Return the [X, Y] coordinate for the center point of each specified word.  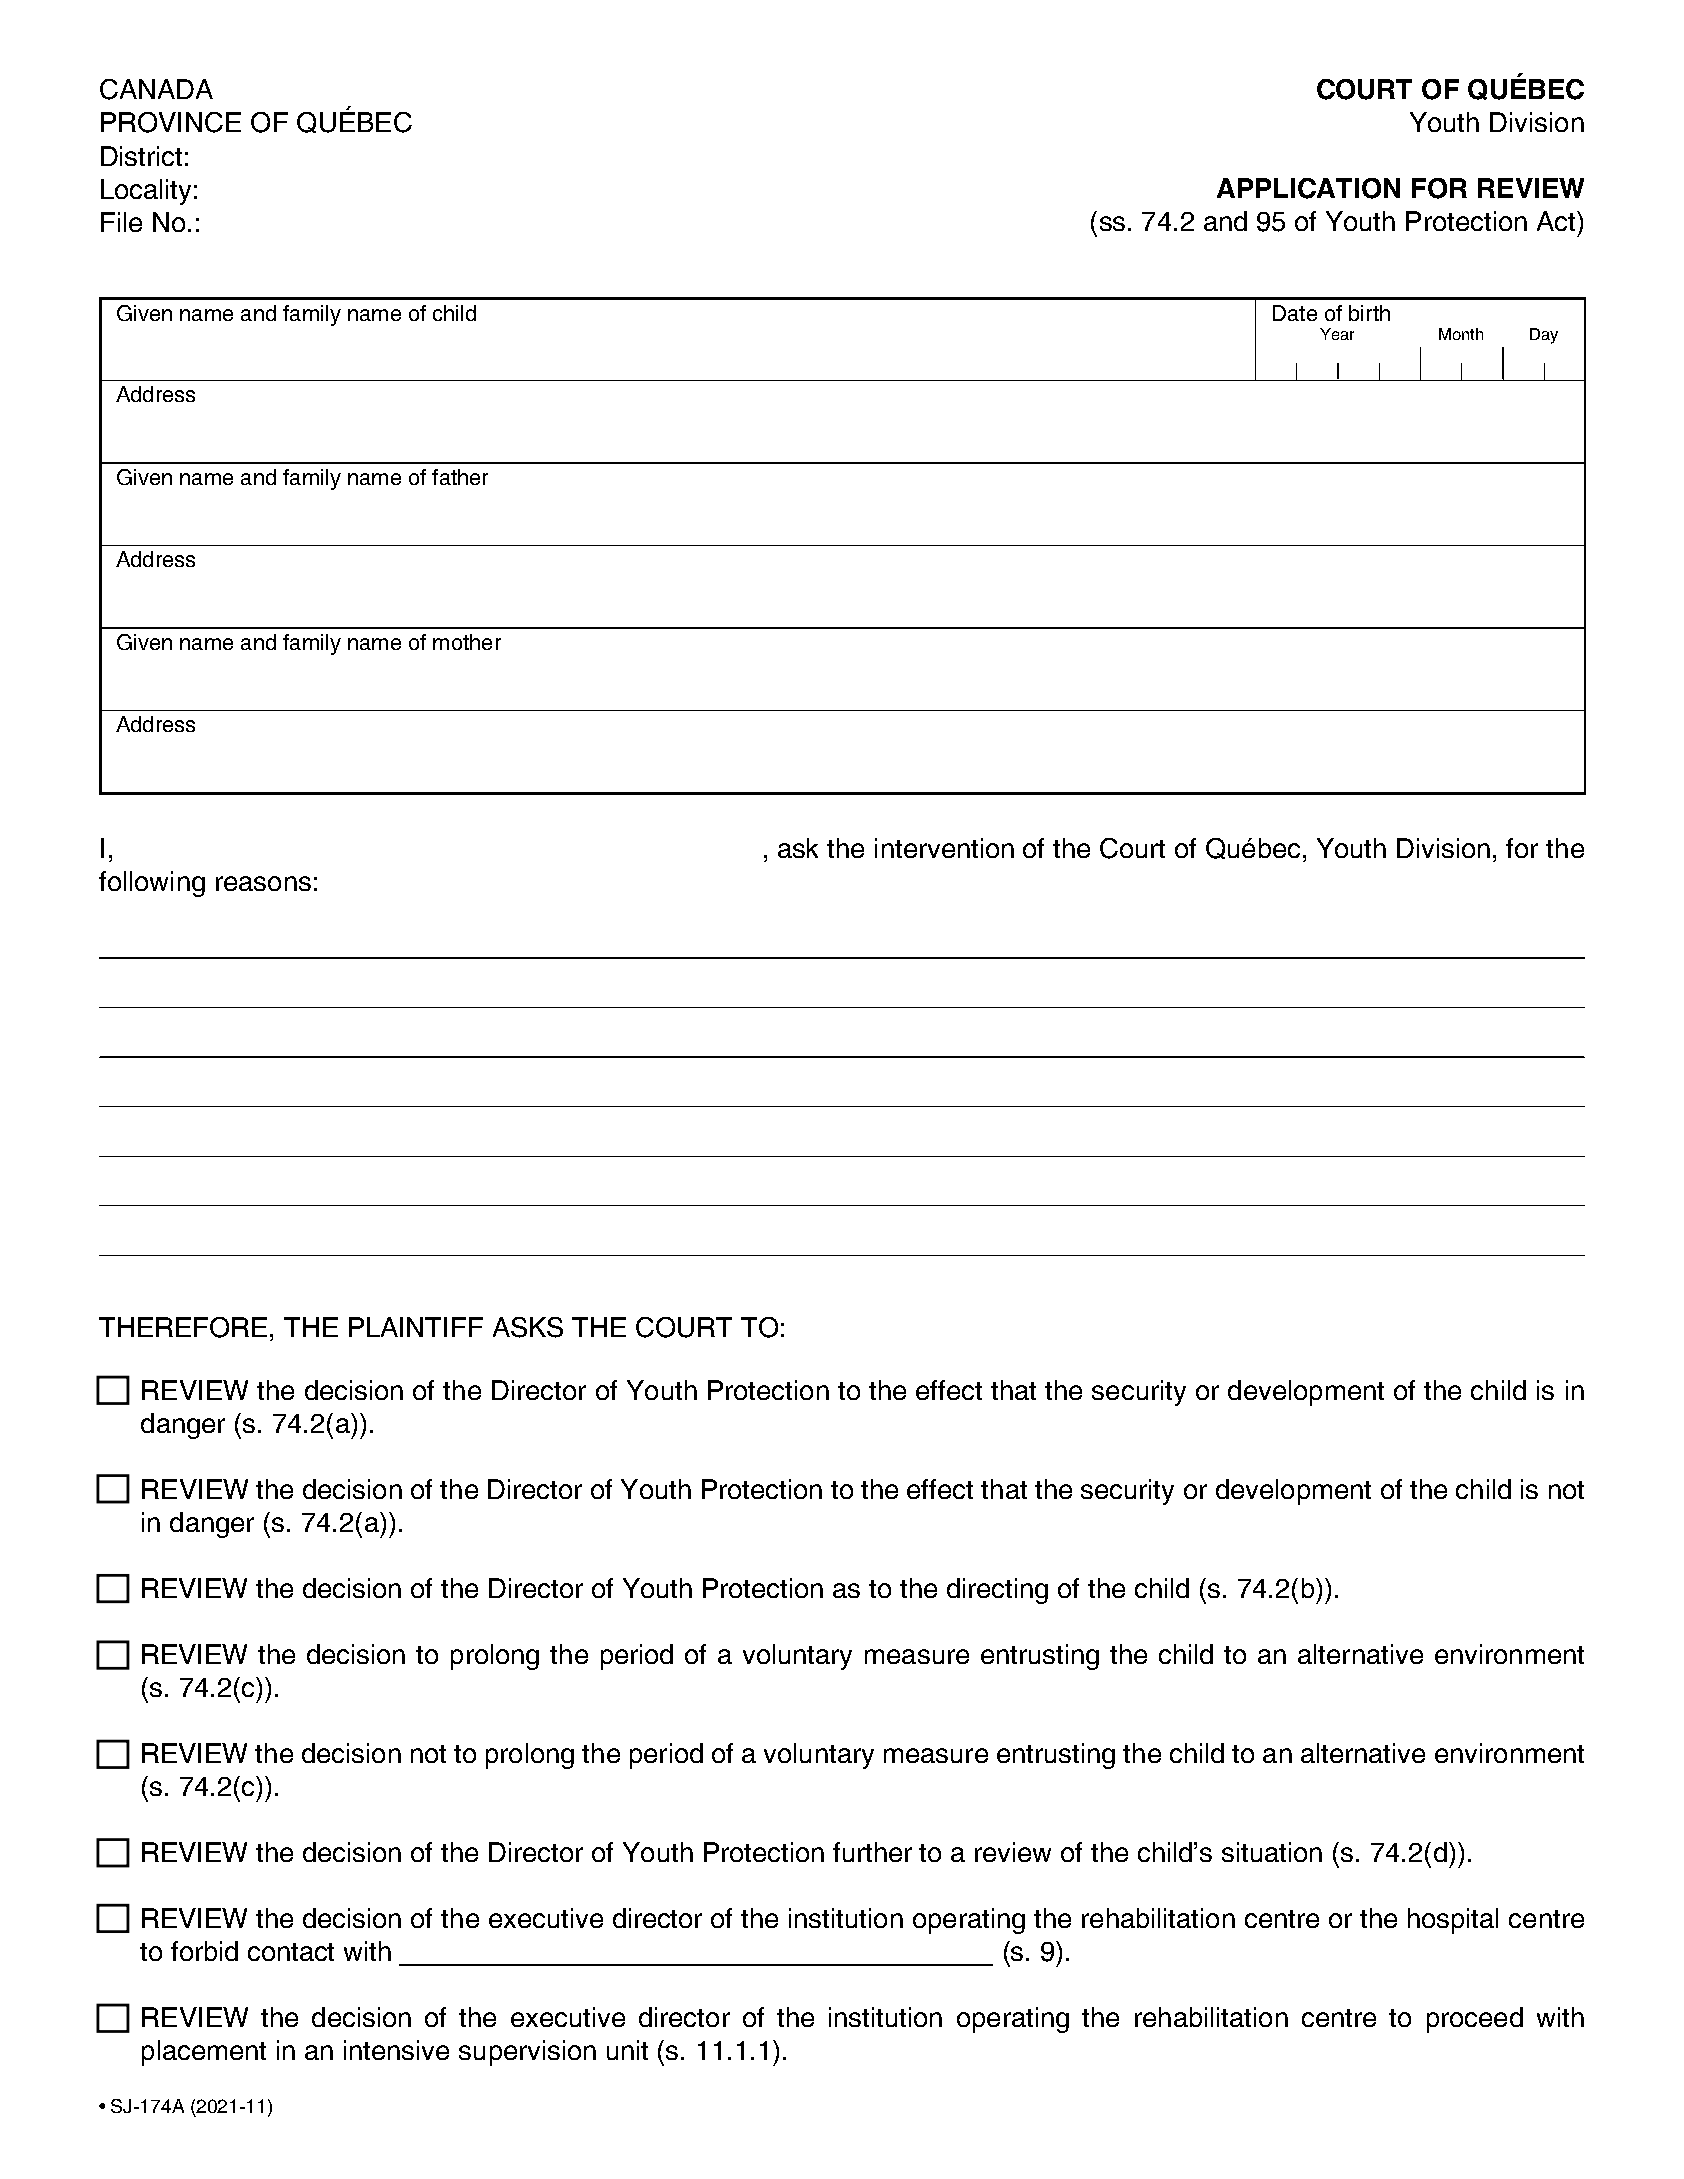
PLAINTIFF [416, 1327]
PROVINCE [171, 122]
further [872, 1852]
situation [1272, 1852]
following [152, 884]
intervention [944, 848]
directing [997, 1591]
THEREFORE [183, 1327]
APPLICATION [1308, 188]
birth [1369, 313]
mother [467, 642]
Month [1461, 334]
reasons [263, 883]
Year [1337, 334]
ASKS [528, 1327]
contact [291, 1952]
